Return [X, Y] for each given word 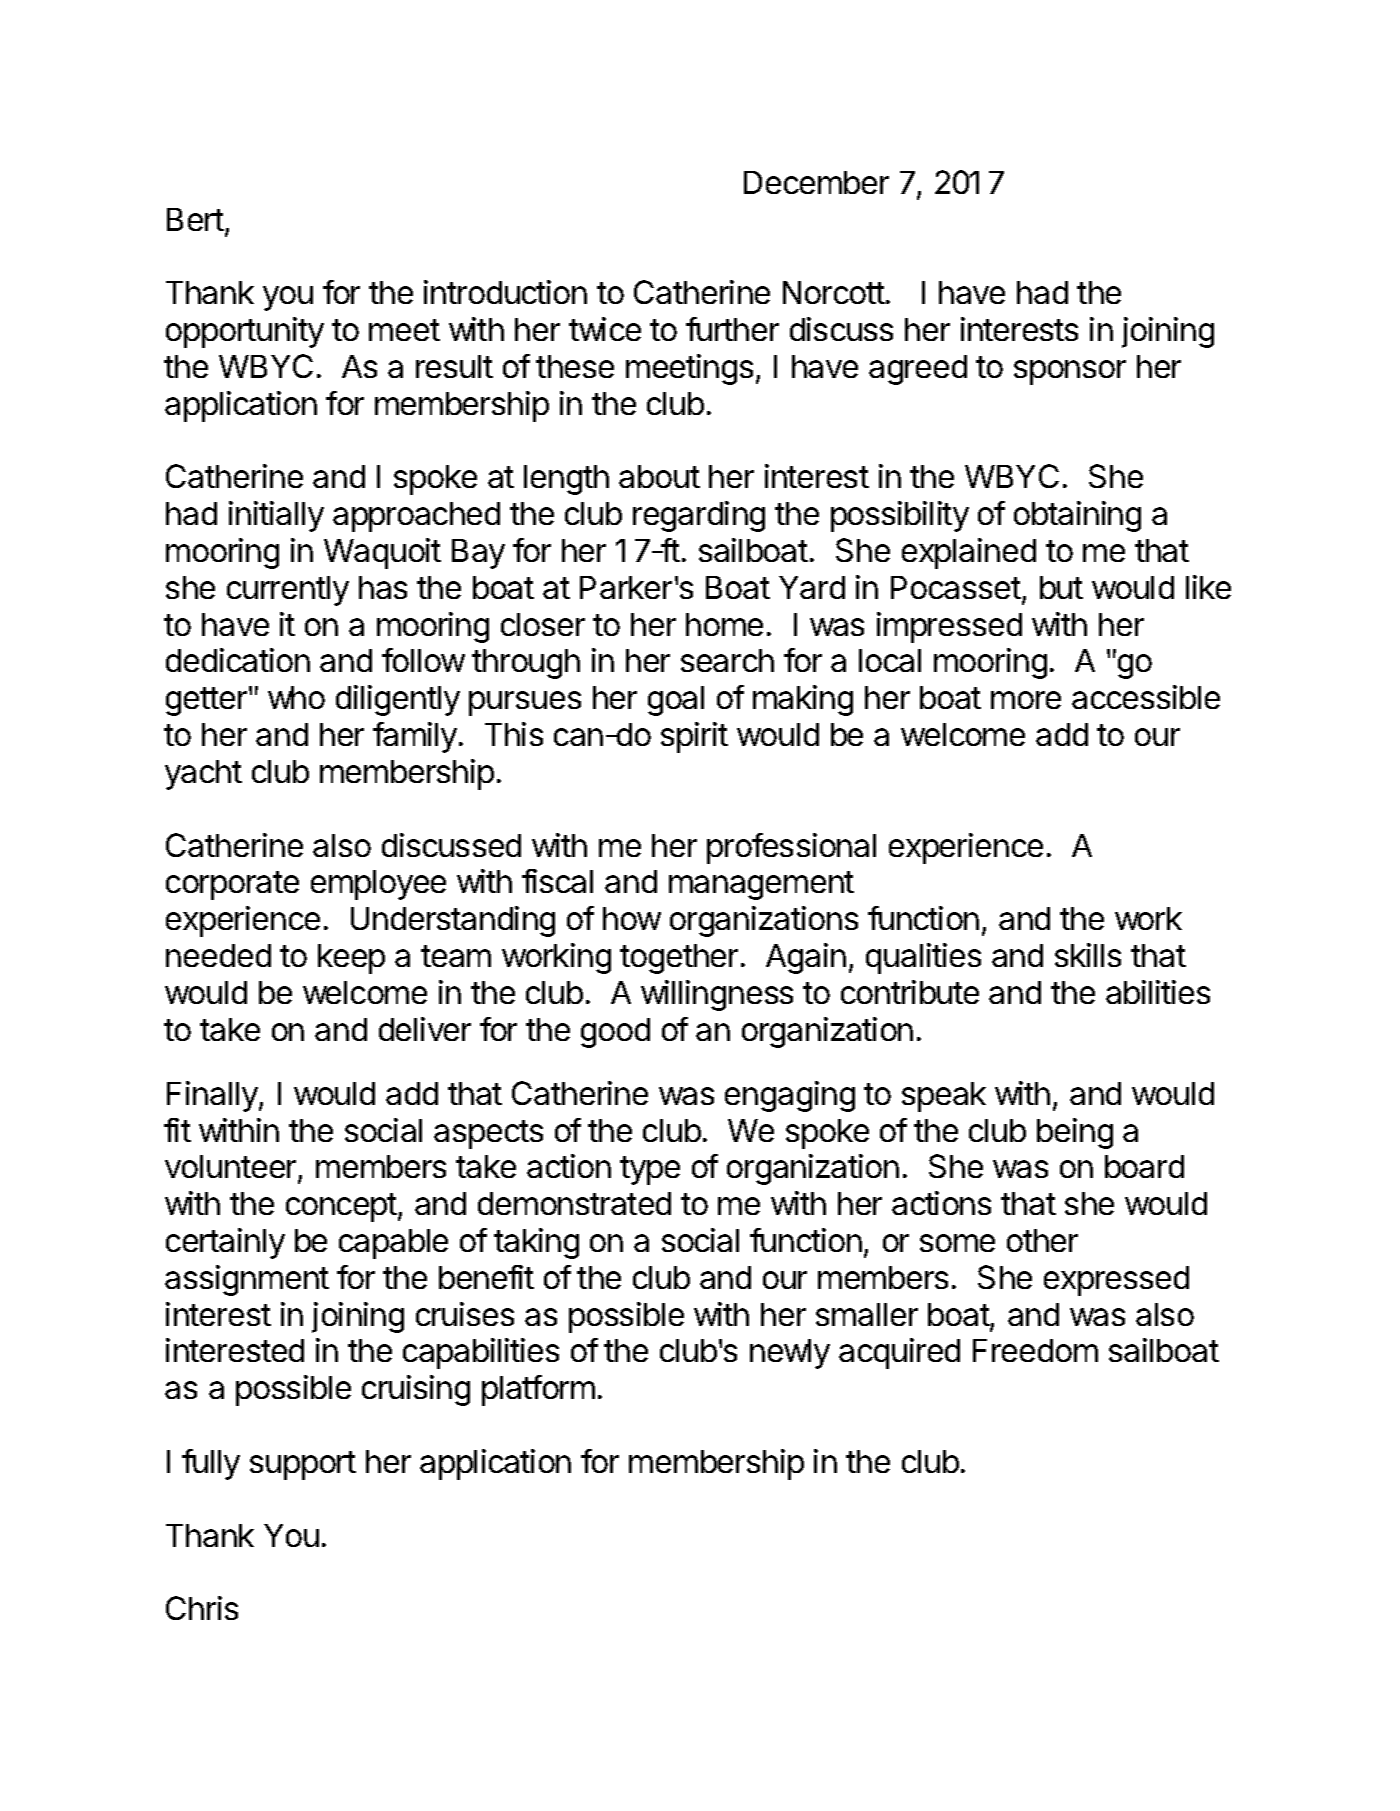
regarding [699, 516]
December [816, 182]
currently [288, 591]
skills [1088, 955]
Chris [202, 1608]
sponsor [1070, 372]
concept [341, 1207]
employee [378, 885]
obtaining [1077, 516]
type [650, 1170]
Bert [195, 219]
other [1042, 1240]
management [761, 885]
